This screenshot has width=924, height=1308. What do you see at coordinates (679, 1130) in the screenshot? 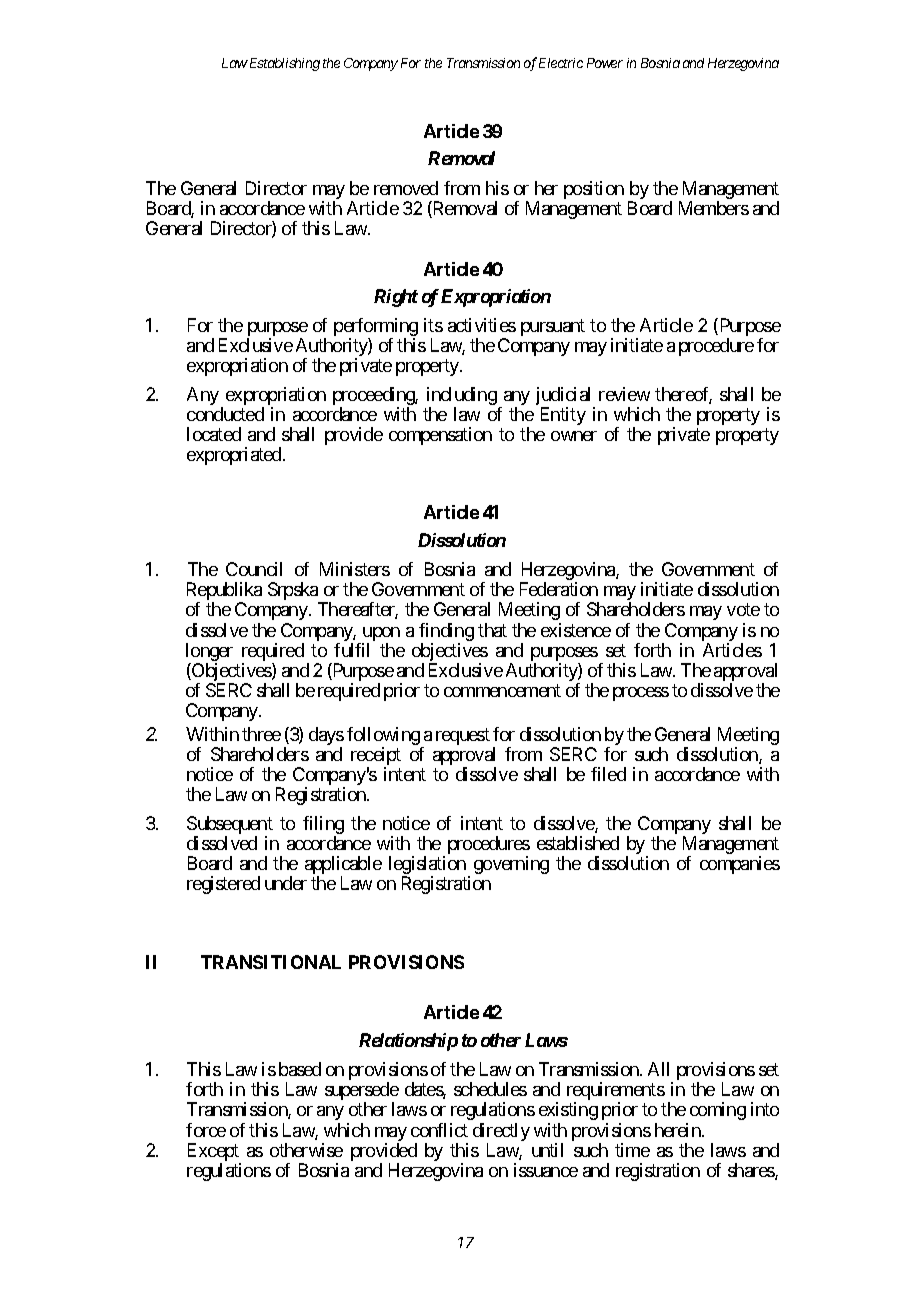
I see `herein` at bounding box center [679, 1130].
